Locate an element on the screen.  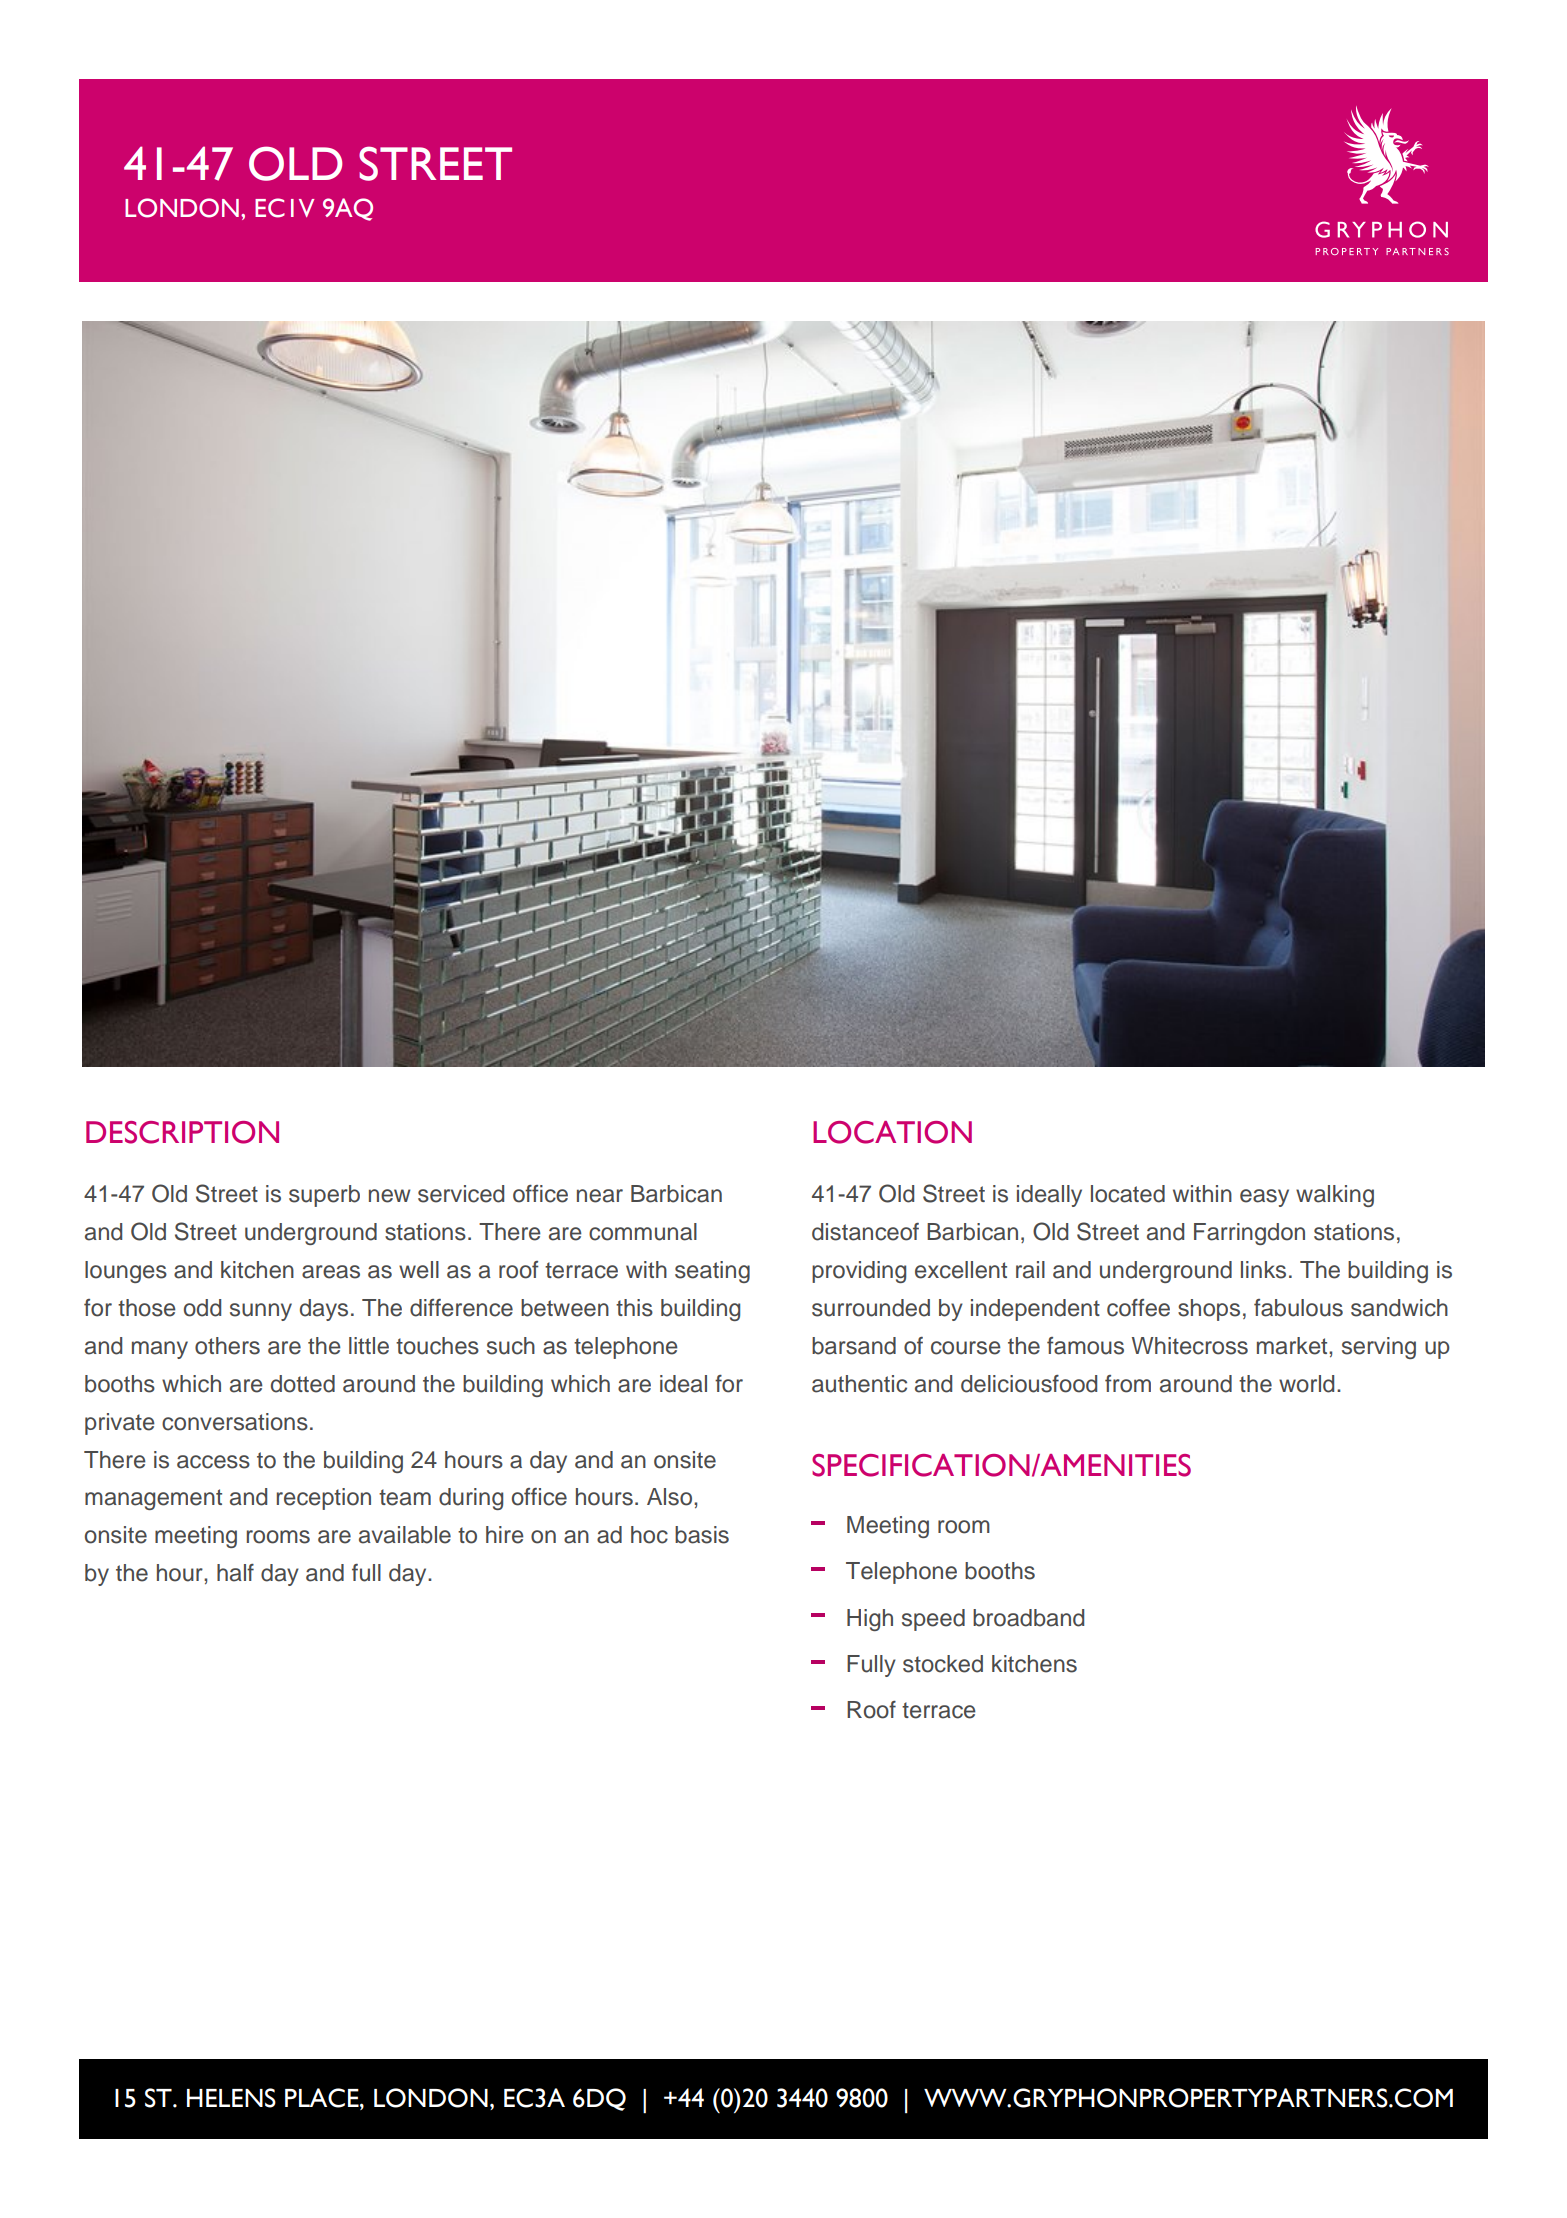
half is located at coordinates (235, 1573).
